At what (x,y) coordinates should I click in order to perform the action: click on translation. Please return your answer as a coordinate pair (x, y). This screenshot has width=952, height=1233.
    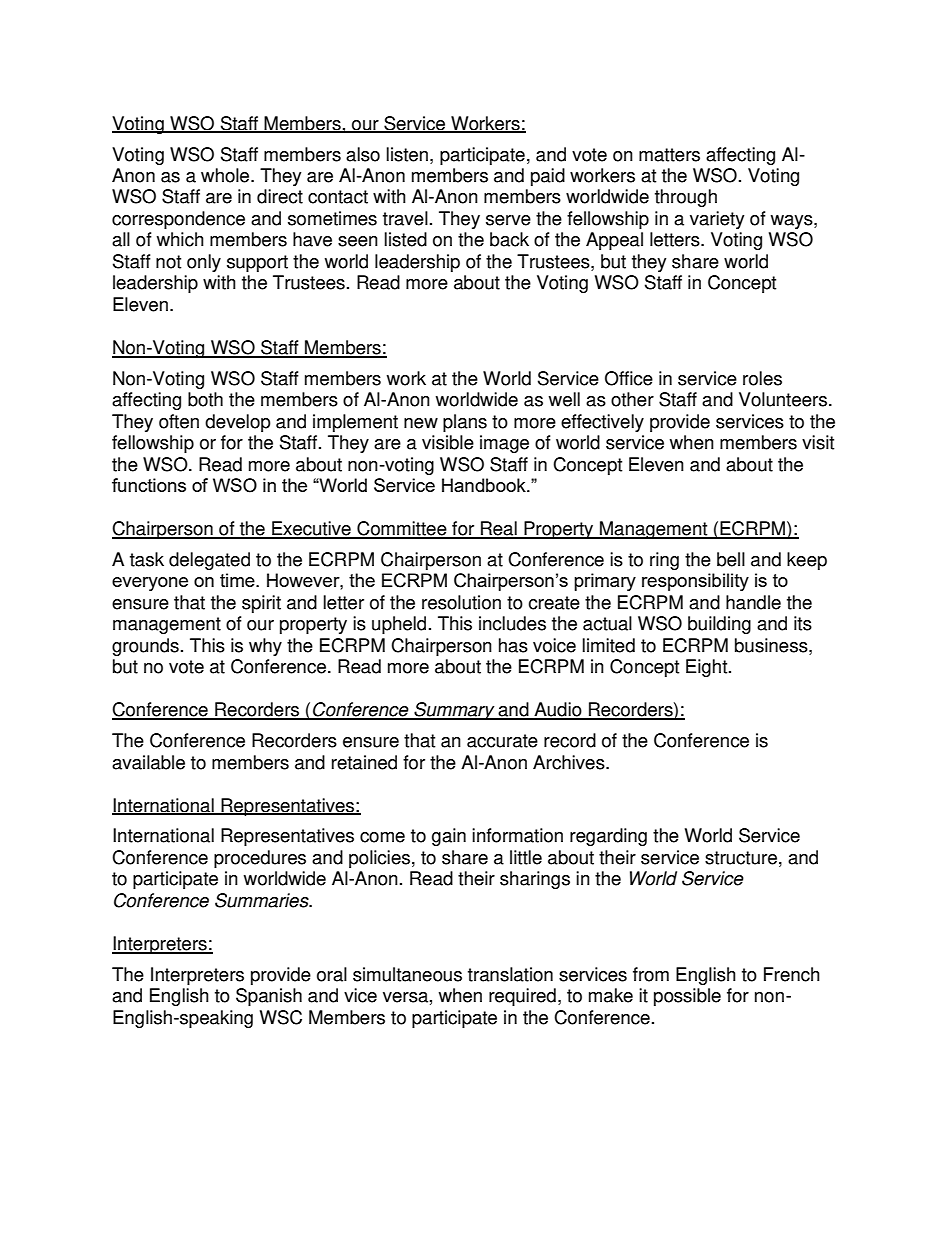
    Looking at the image, I should click on (510, 974).
